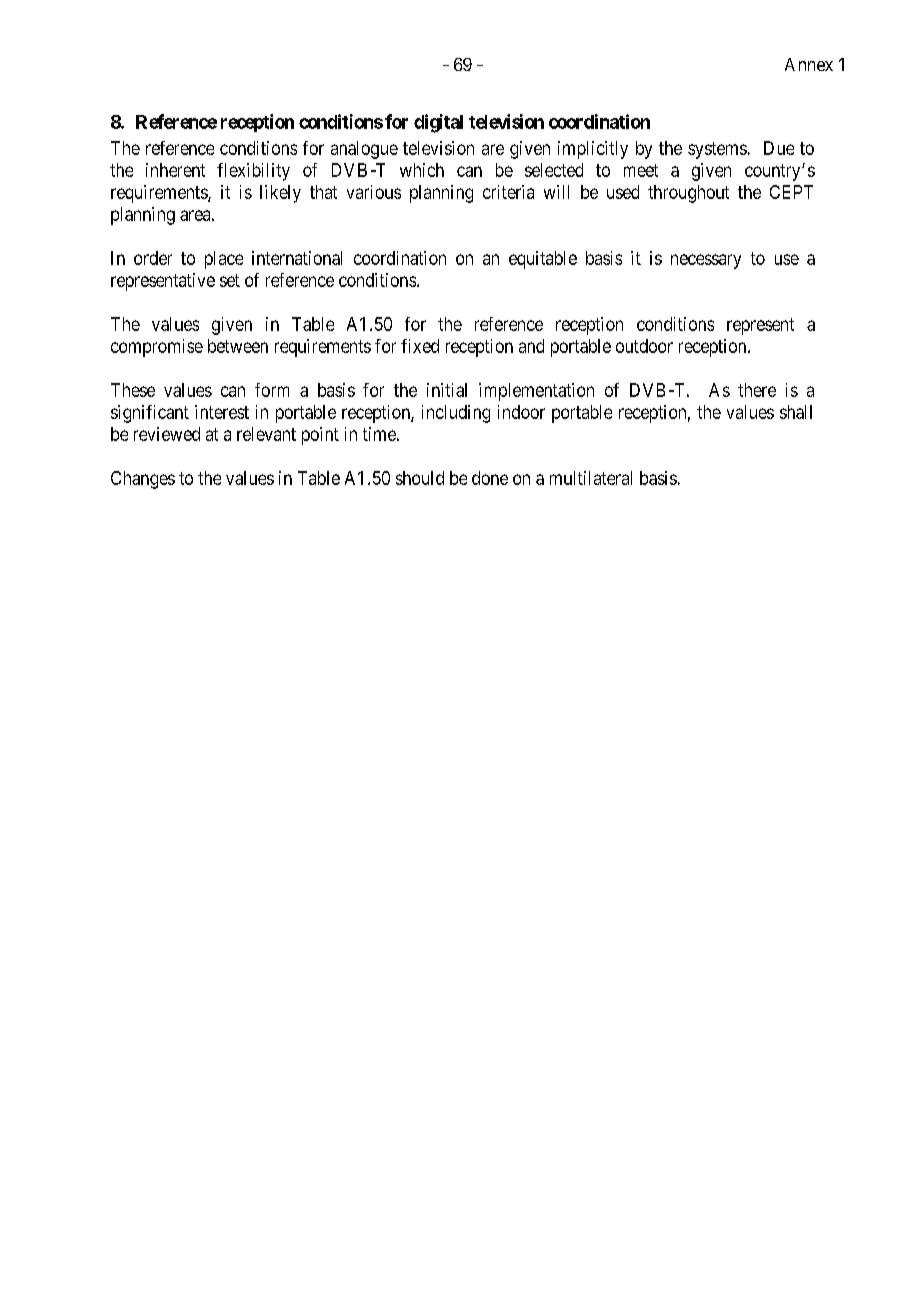  Describe the element at coordinates (364, 150) in the screenshot. I see `analogue` at that location.
